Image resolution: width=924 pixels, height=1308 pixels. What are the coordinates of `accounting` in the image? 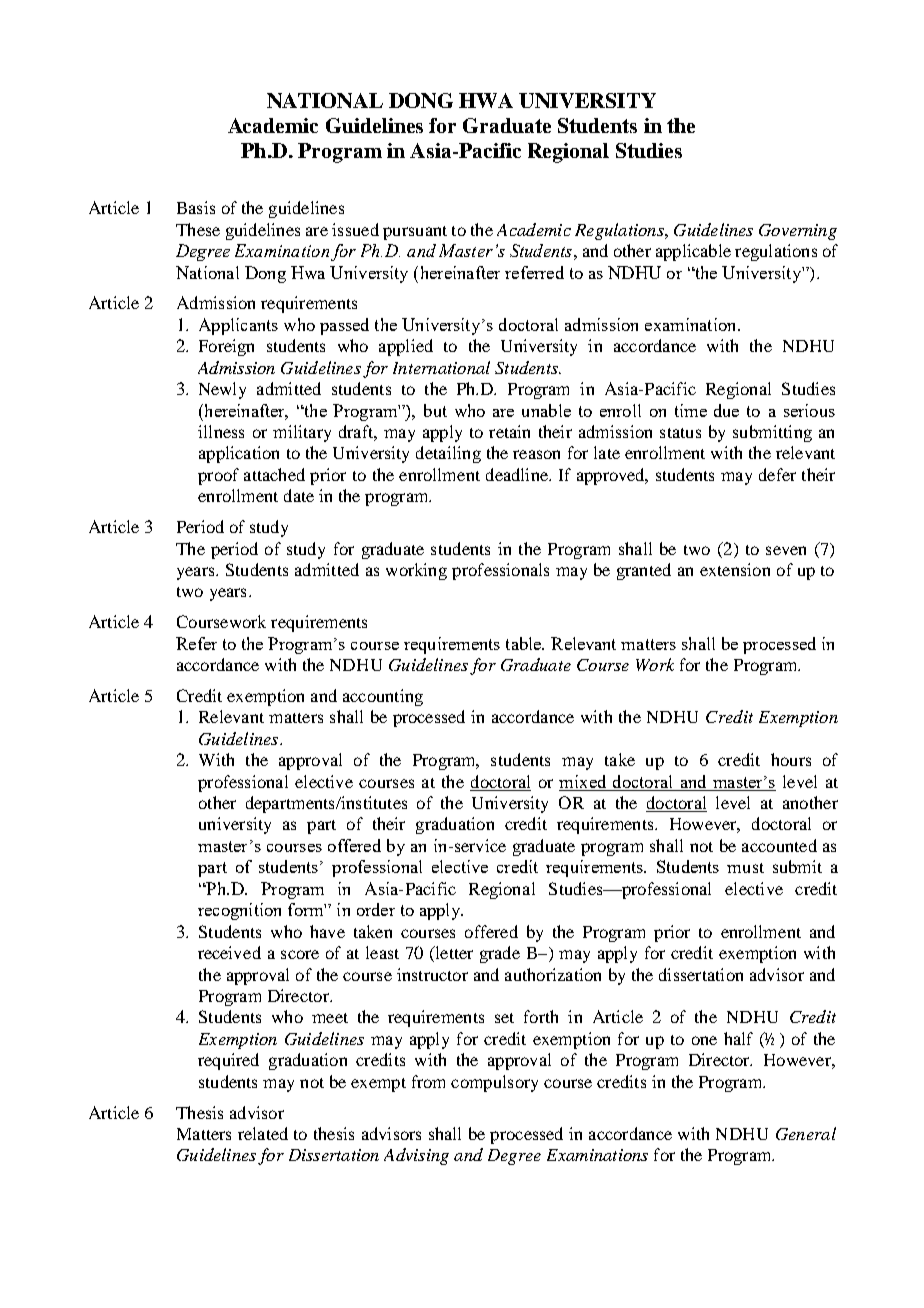 It's located at (383, 697).
